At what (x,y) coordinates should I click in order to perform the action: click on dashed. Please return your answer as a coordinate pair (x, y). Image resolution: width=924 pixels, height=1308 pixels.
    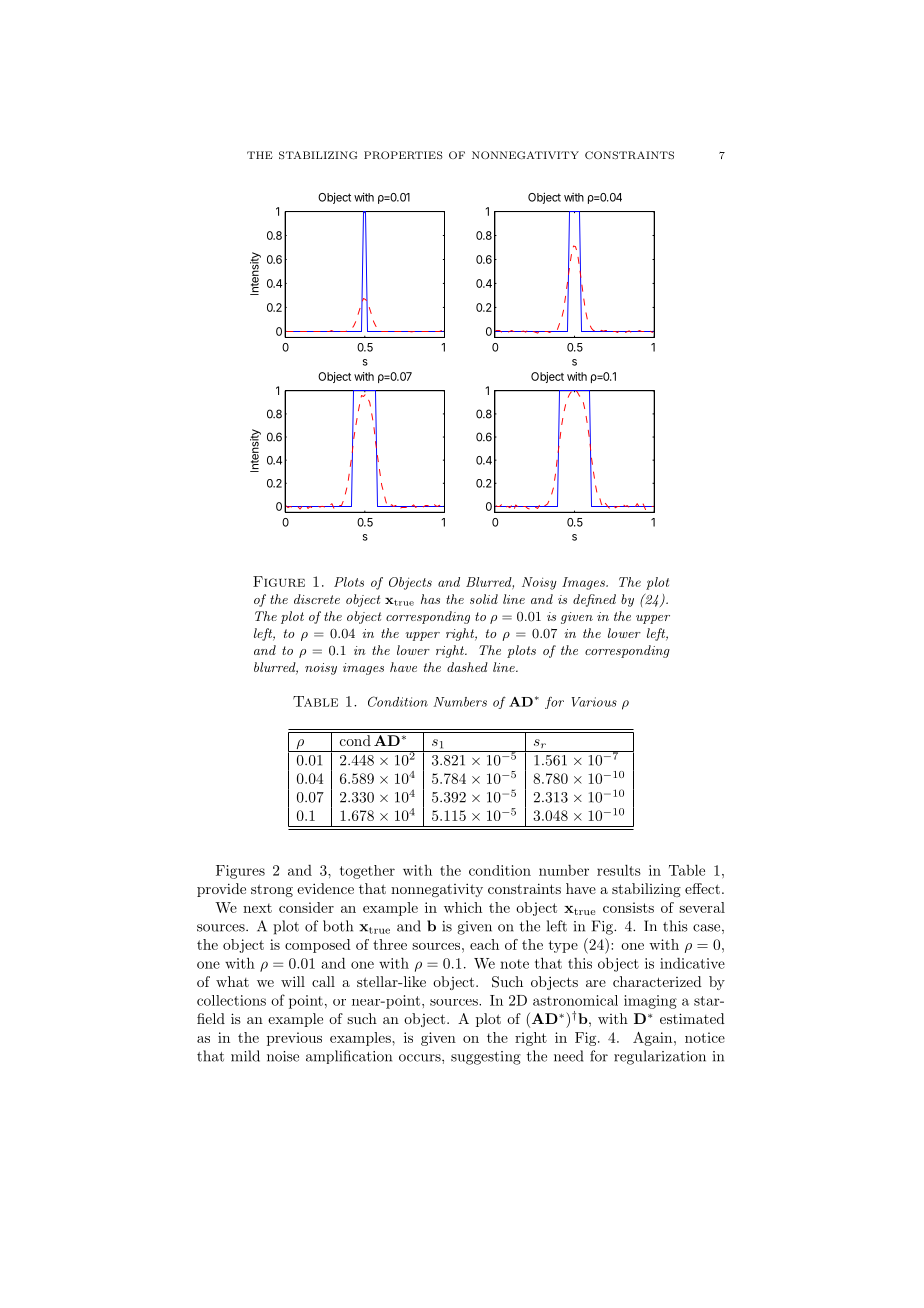
    Looking at the image, I should click on (467, 667).
